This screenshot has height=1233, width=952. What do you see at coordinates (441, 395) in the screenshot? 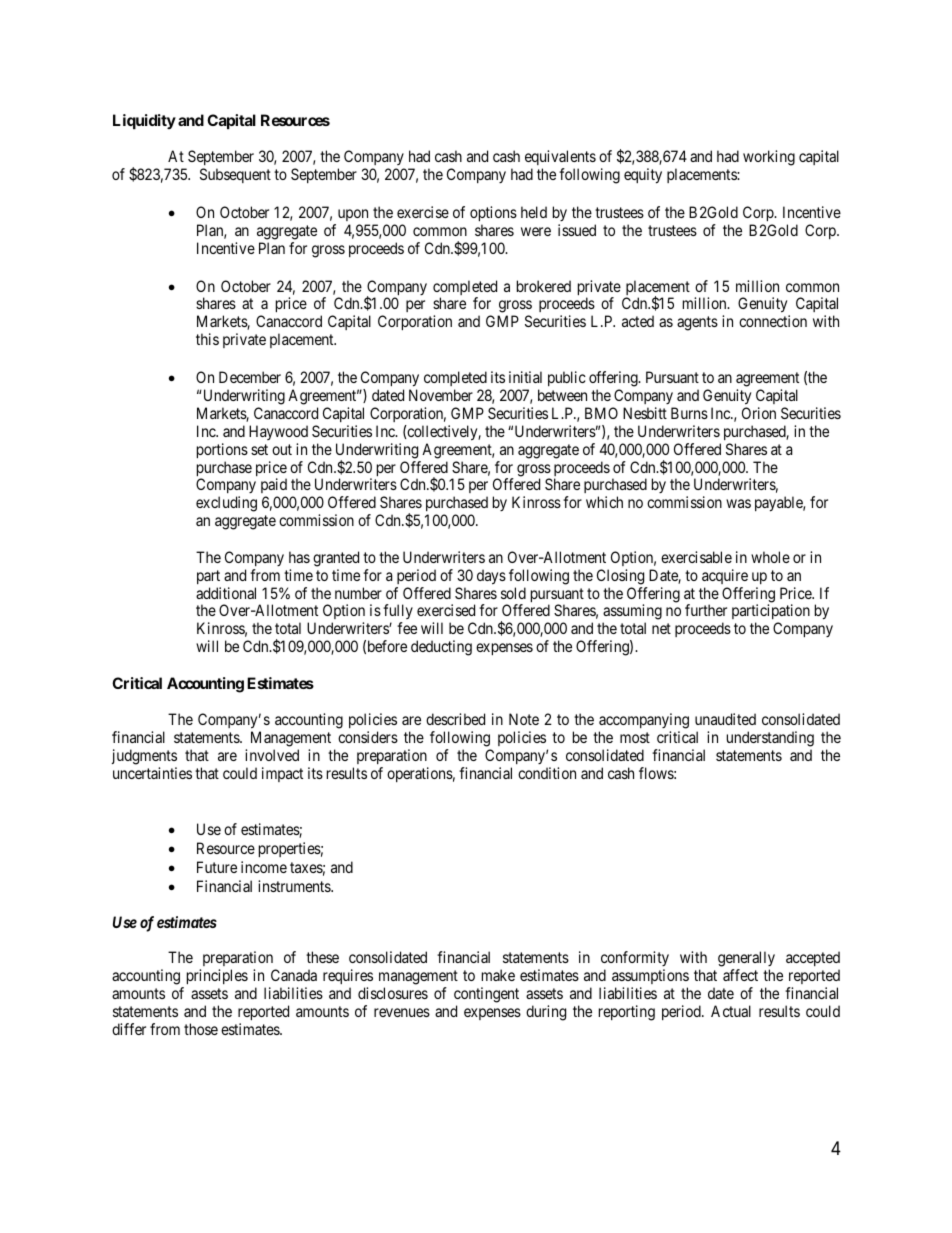
I see `November` at bounding box center [441, 395].
